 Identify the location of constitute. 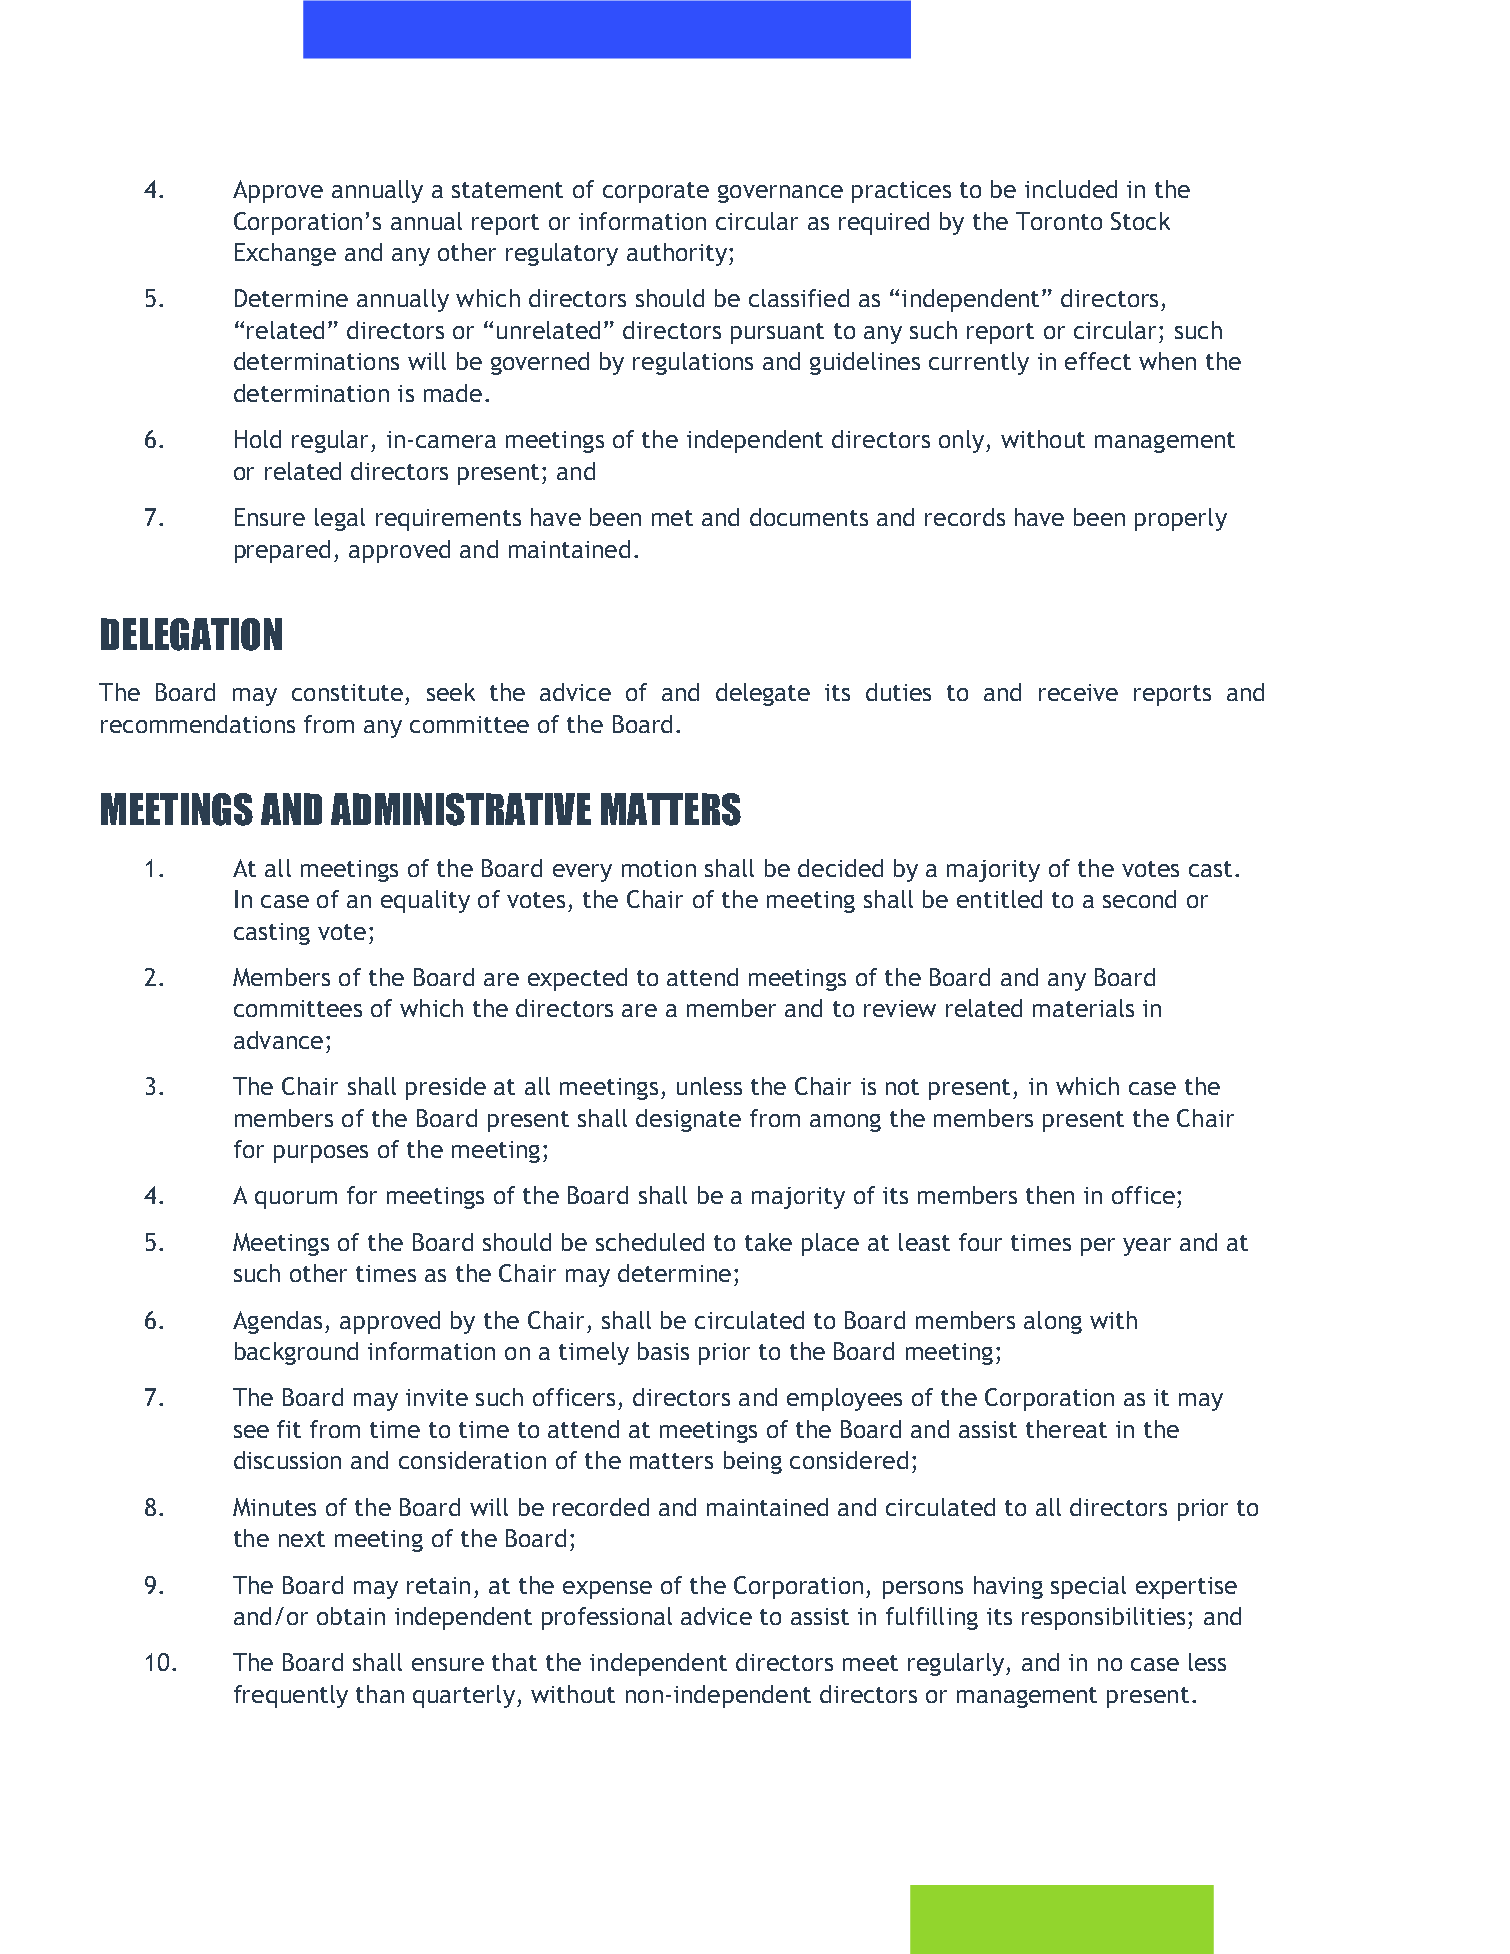
(347, 692).
